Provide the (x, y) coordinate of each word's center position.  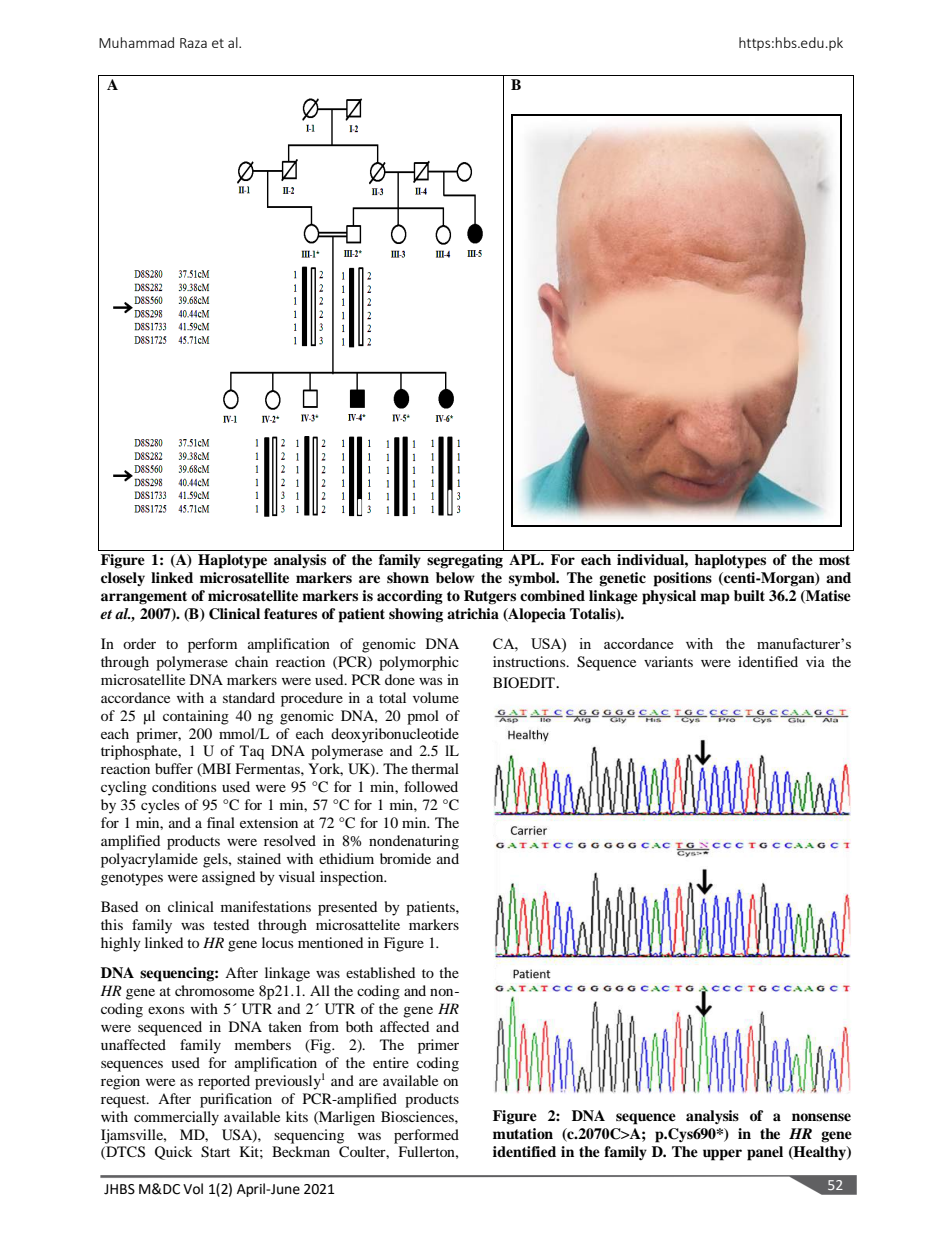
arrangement (144, 598)
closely (123, 579)
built (749, 595)
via (815, 661)
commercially (176, 1118)
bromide (405, 858)
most (834, 560)
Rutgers (490, 597)
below (455, 578)
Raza (193, 43)
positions (683, 579)
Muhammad (136, 42)
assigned (228, 878)
